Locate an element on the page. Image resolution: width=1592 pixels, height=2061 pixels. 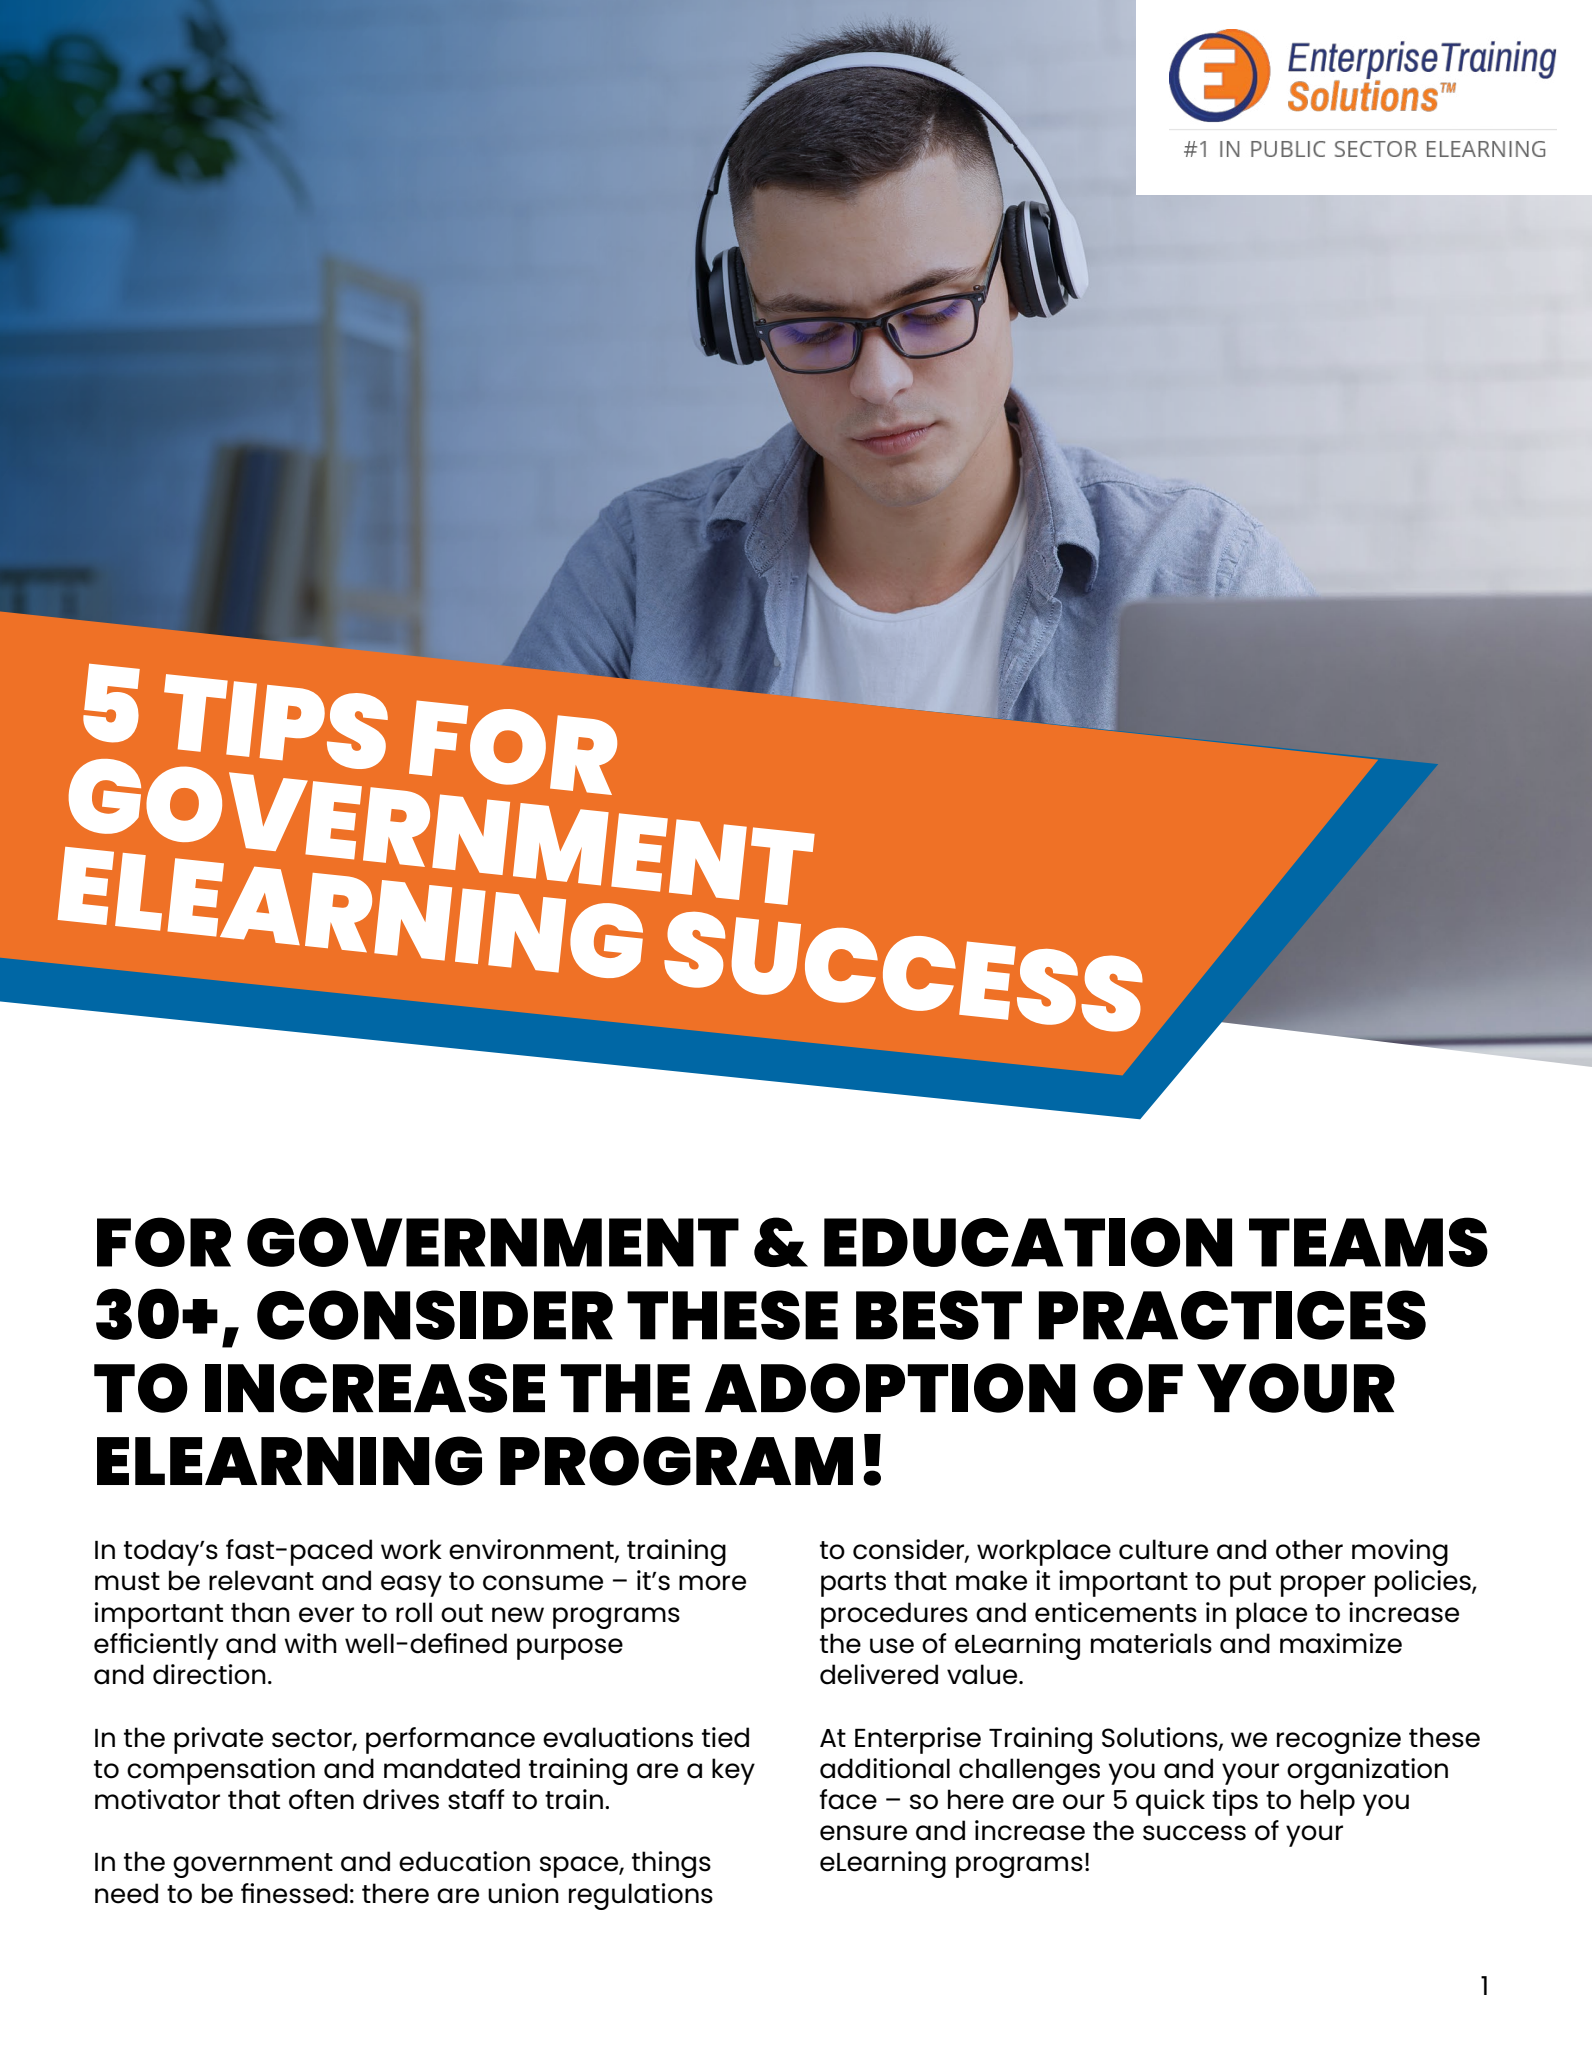
need is located at coordinates (126, 1893).
